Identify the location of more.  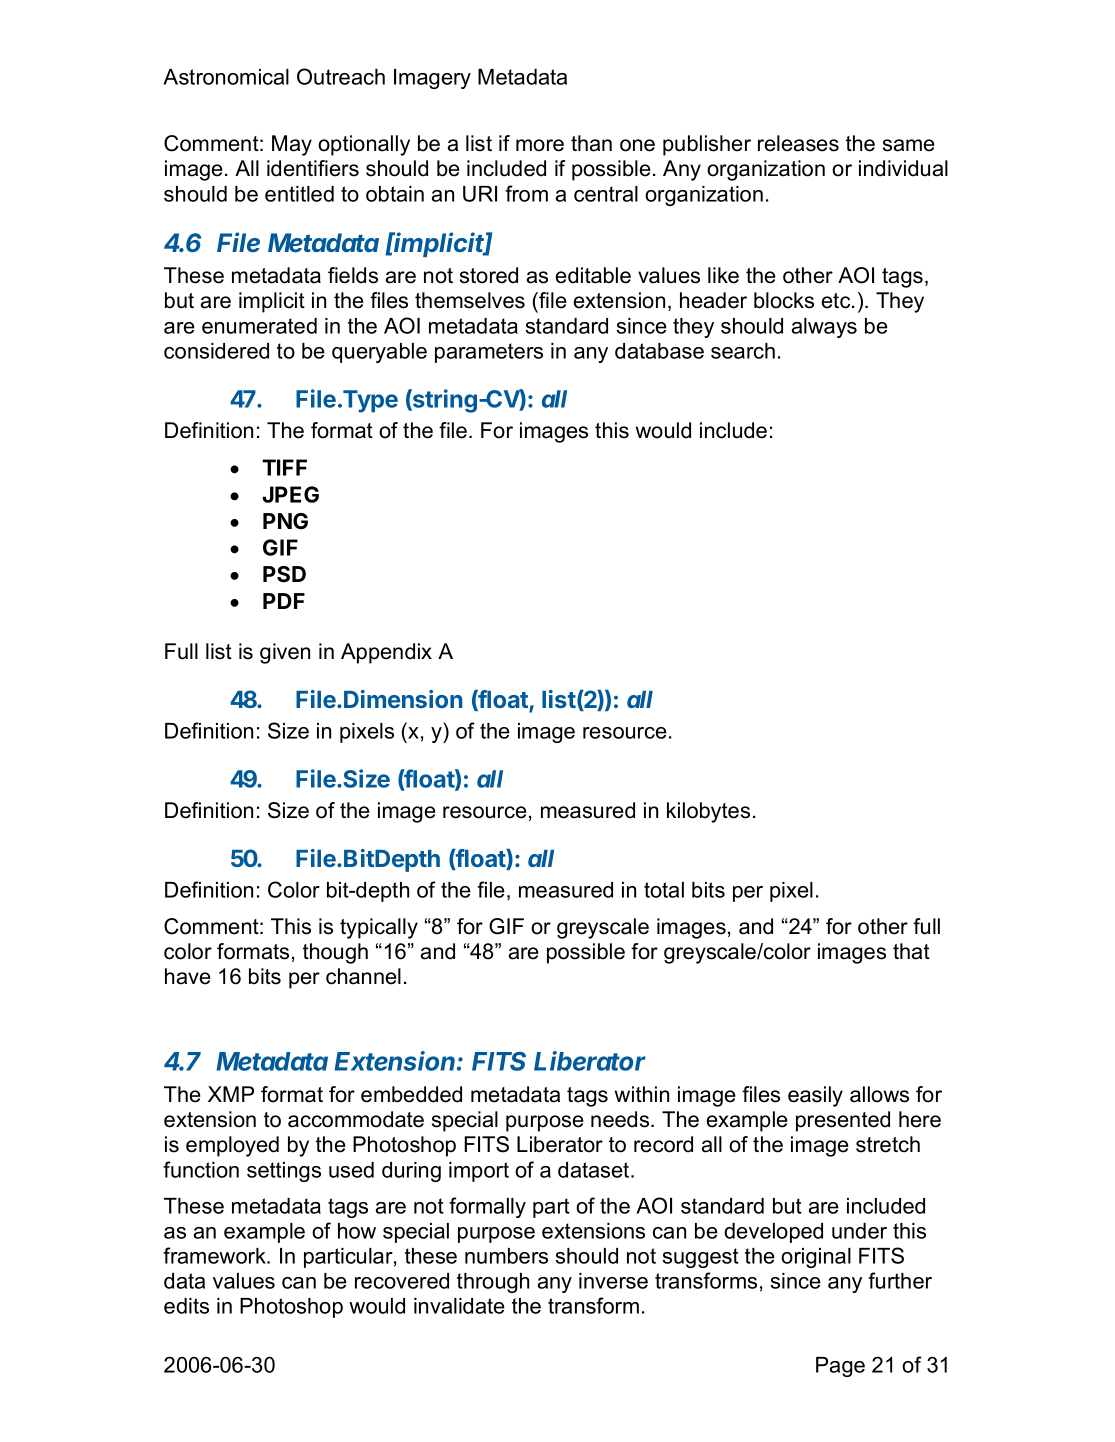
(540, 145).
